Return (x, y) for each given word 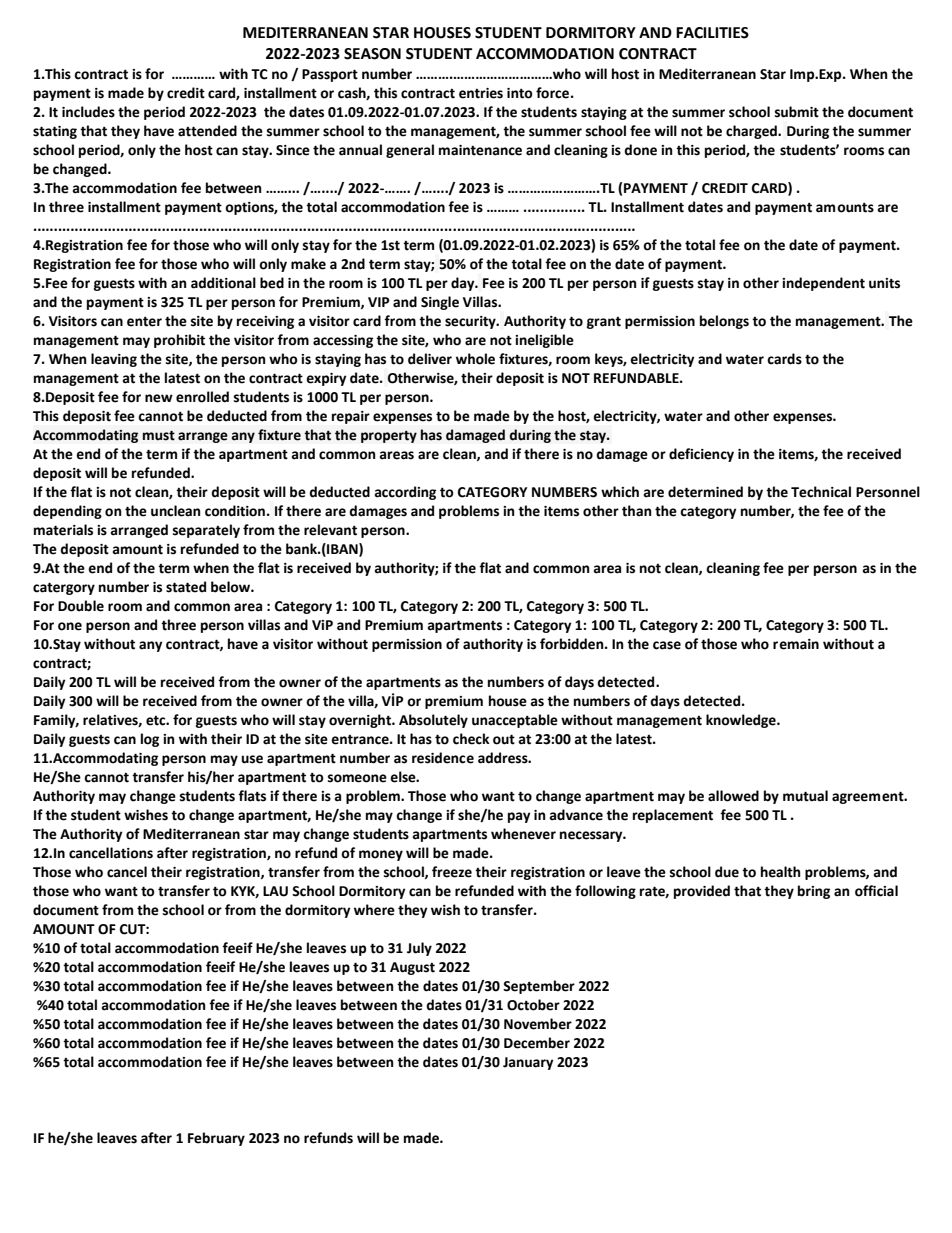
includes (88, 112)
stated (186, 587)
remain (796, 644)
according (405, 493)
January (528, 1063)
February (216, 1139)
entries (481, 93)
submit (797, 112)
